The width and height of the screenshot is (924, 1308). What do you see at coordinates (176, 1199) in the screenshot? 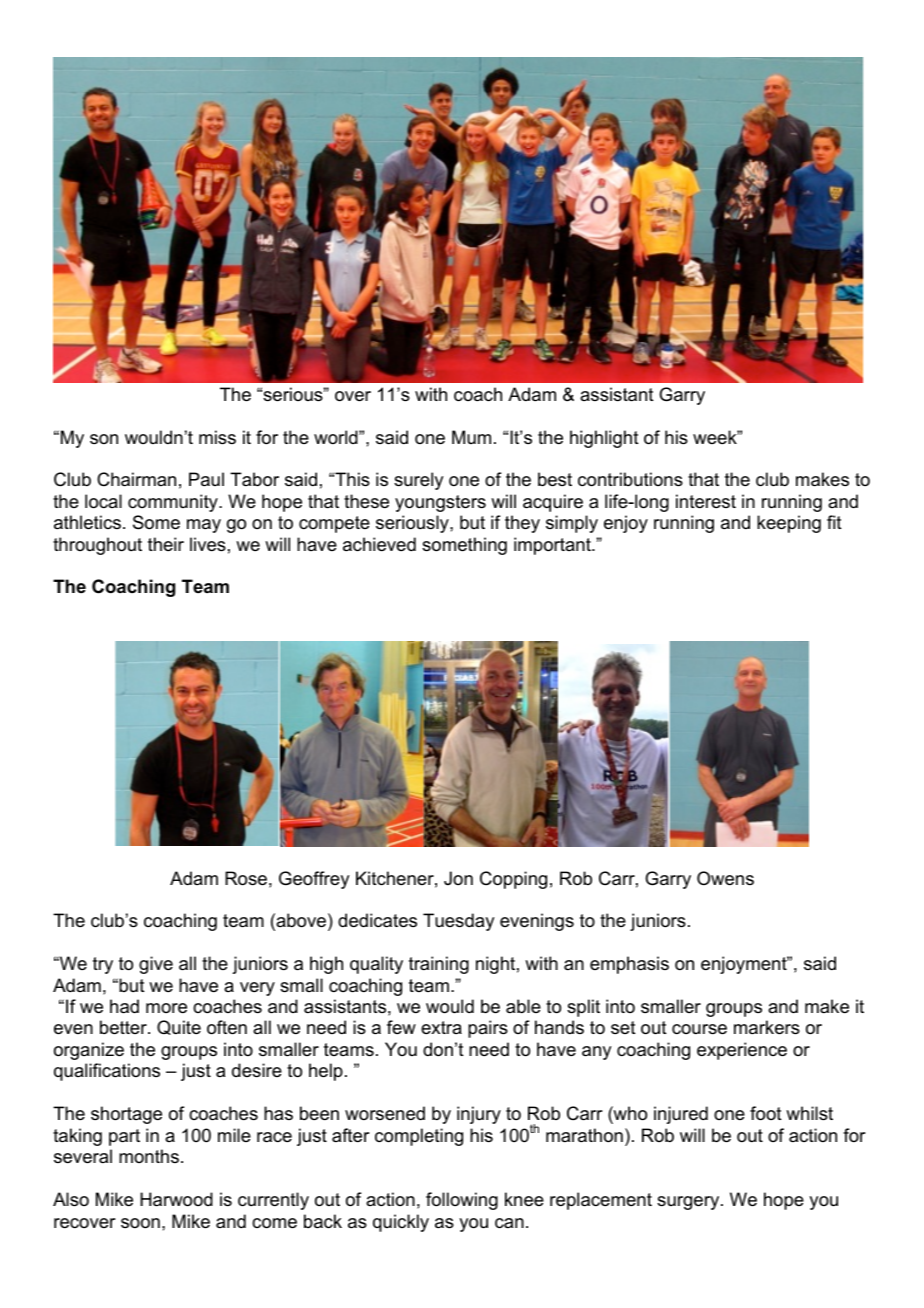
I see `Harwood` at bounding box center [176, 1199].
